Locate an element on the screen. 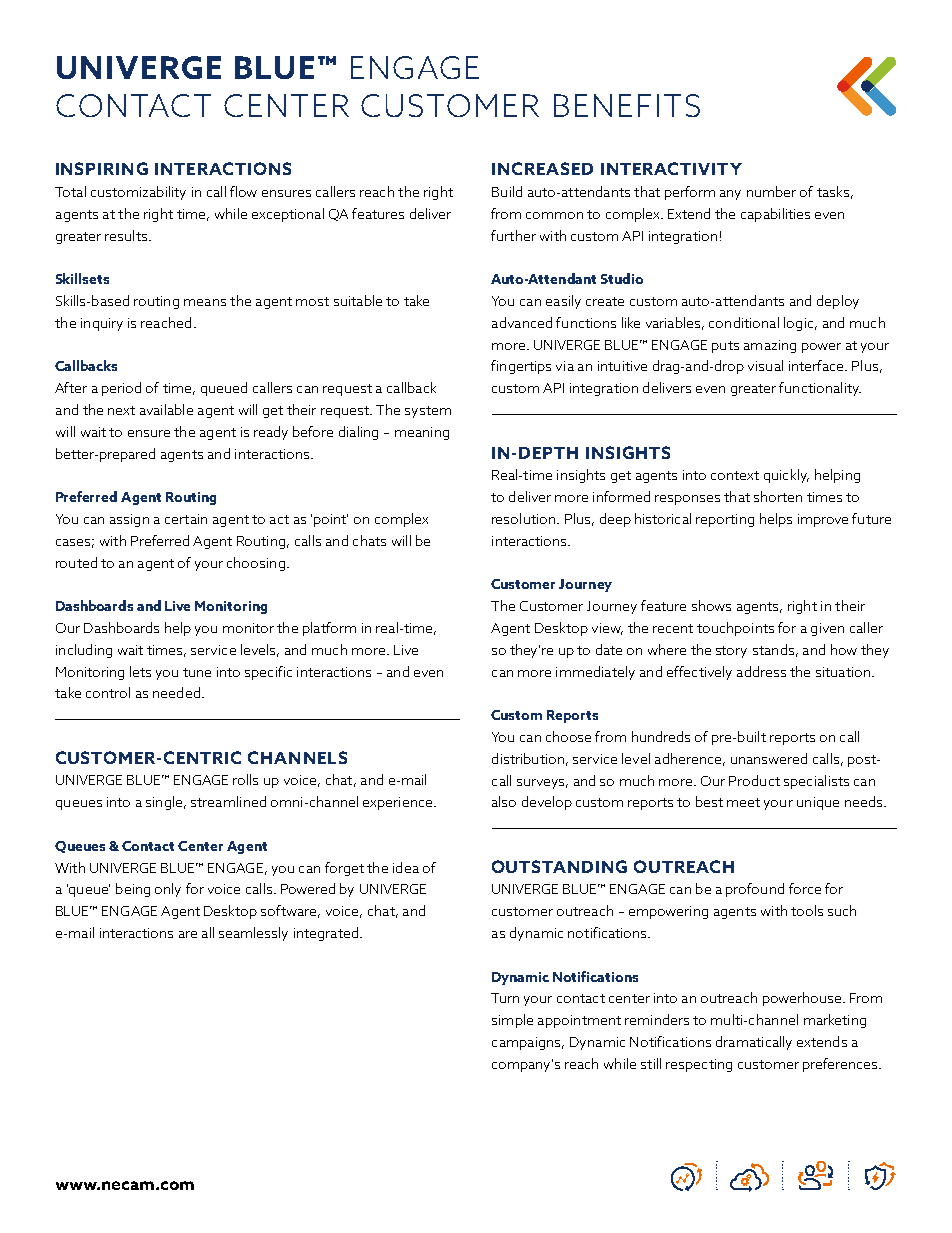  shows is located at coordinates (711, 605).
